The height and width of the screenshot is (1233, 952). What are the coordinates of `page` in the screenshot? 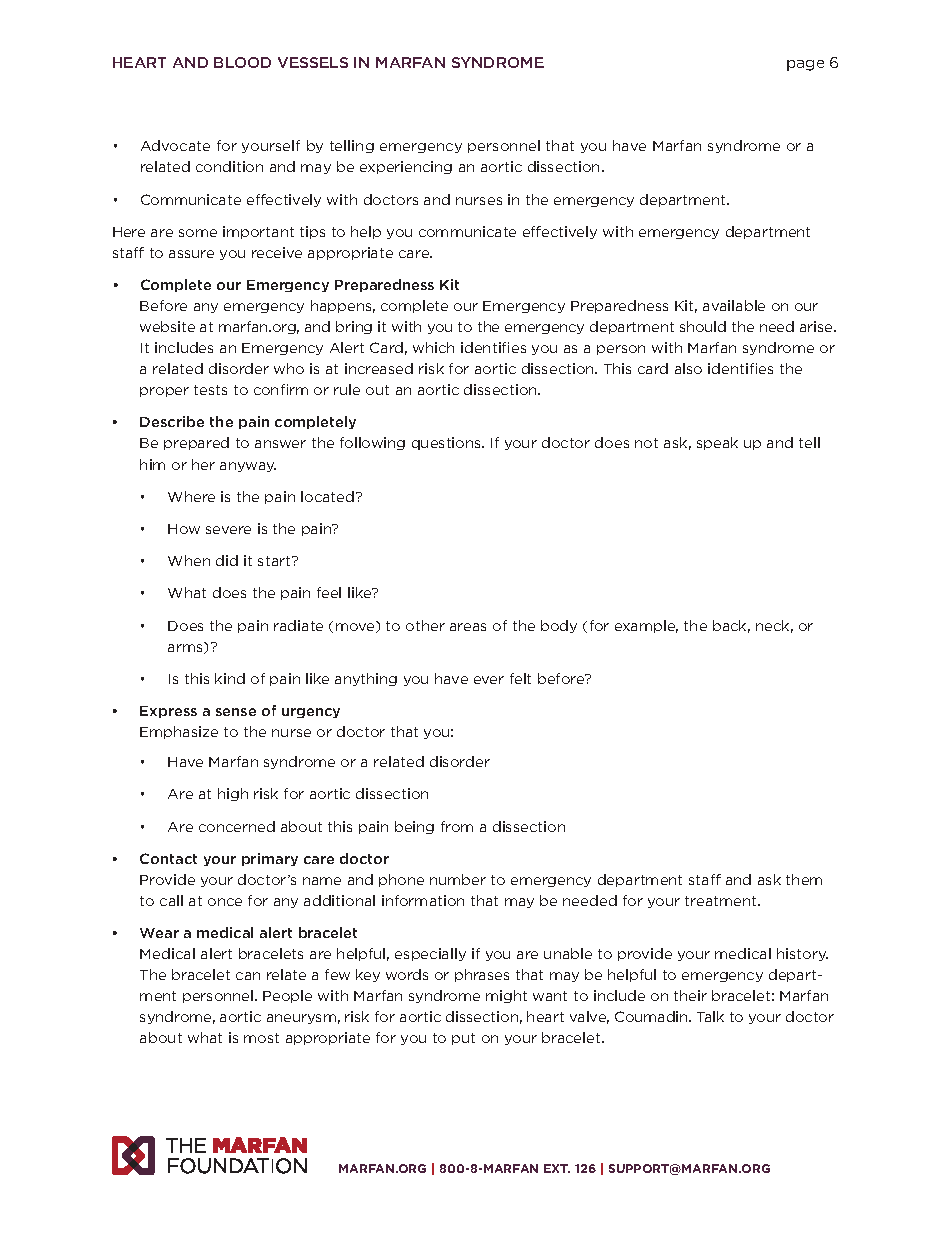 It's located at (805, 65).
